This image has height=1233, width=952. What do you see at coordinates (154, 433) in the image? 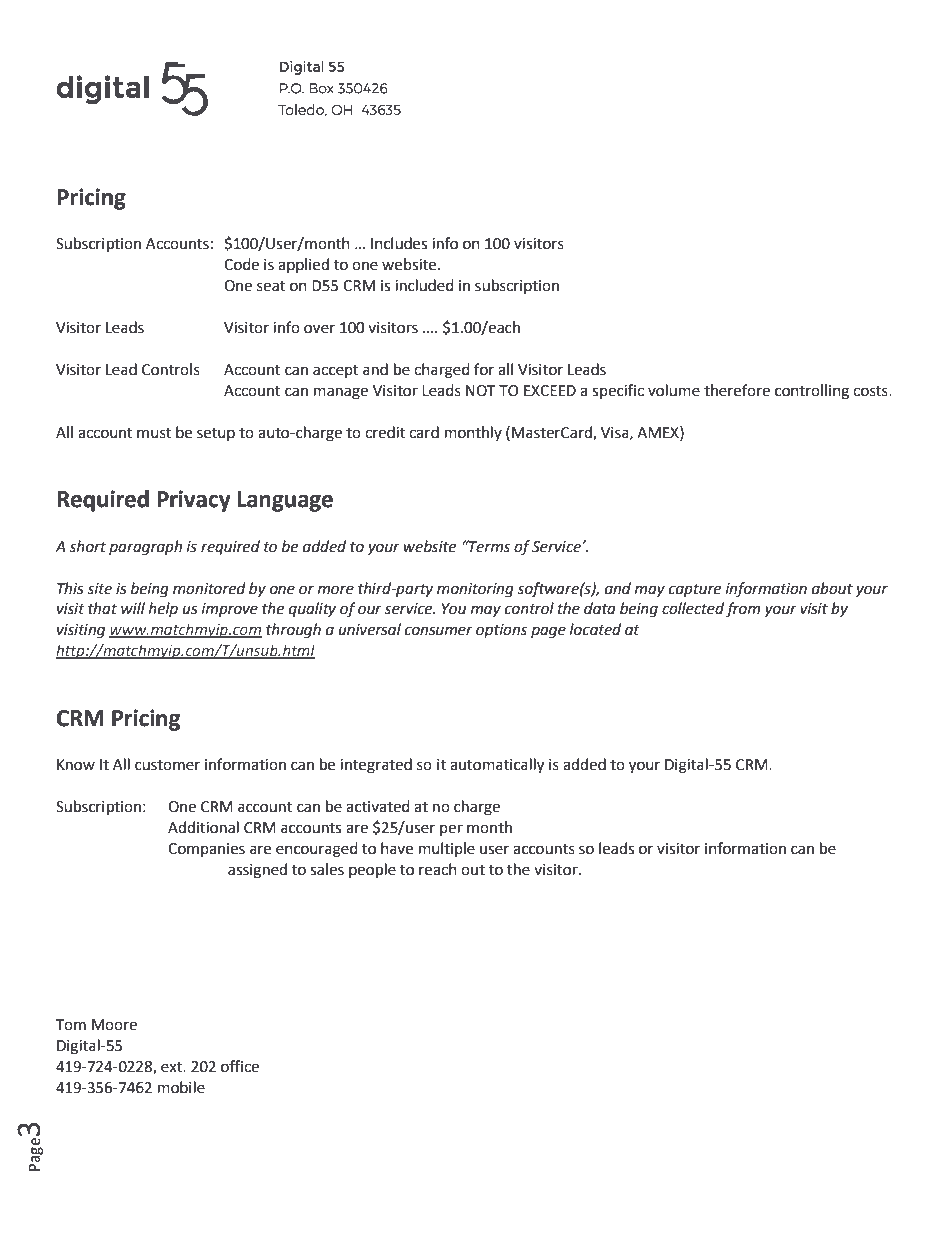
I see `must` at bounding box center [154, 433].
